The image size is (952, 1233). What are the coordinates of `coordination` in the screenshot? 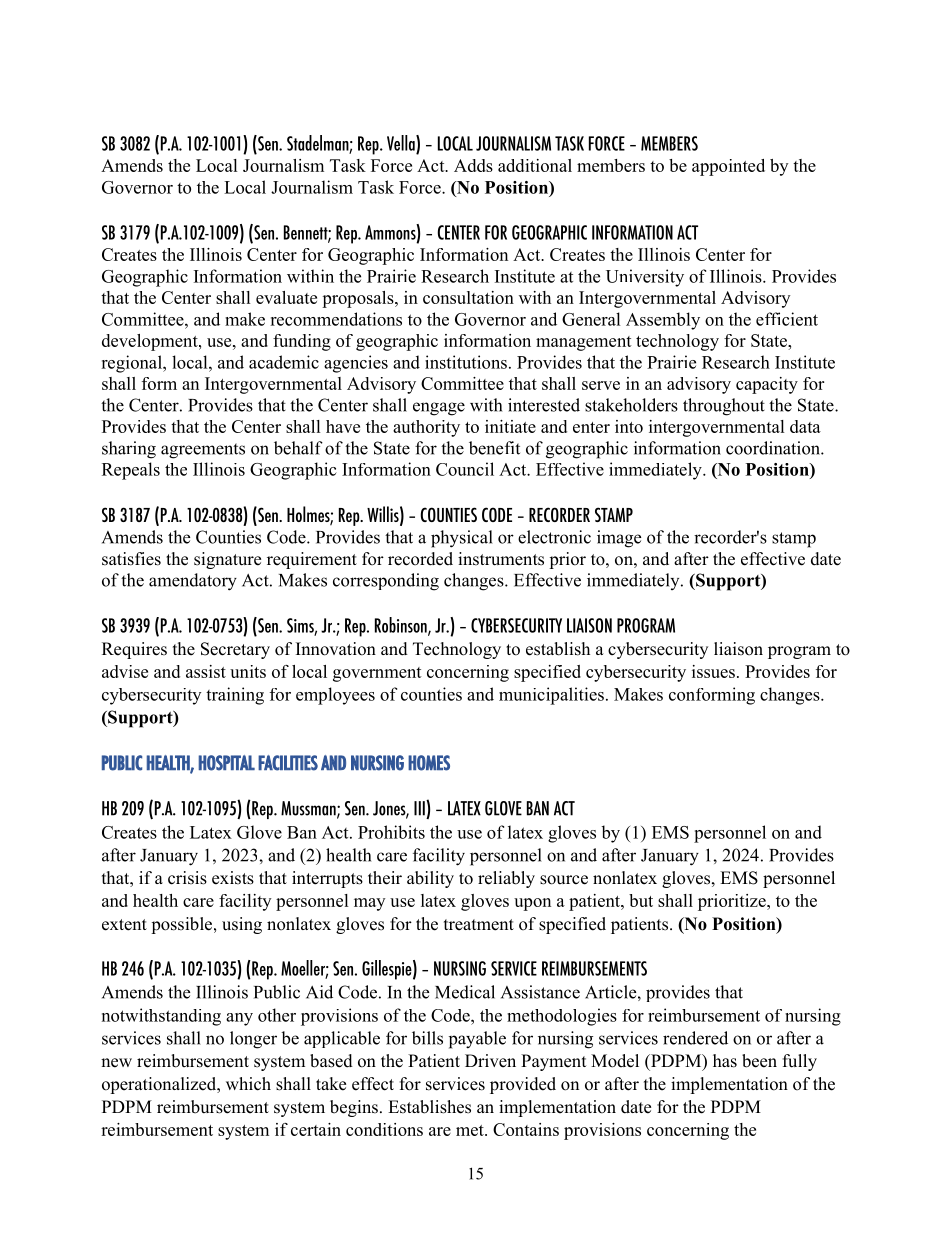 It's located at (774, 448).
